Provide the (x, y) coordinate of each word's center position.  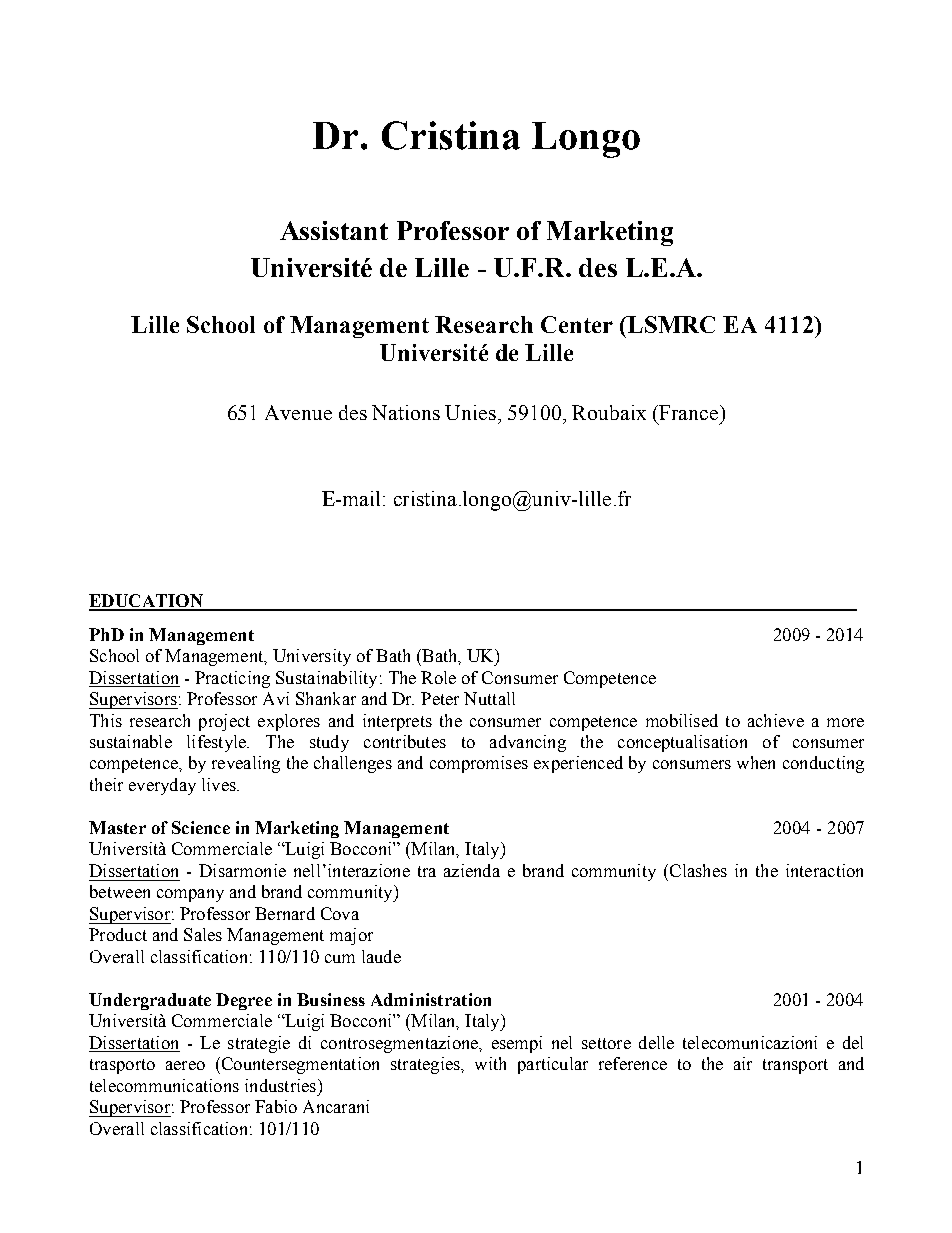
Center (577, 324)
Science (201, 827)
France (689, 412)
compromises (479, 764)
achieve (776, 720)
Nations (406, 412)
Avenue (298, 412)
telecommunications (164, 1085)
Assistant (334, 230)
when (756, 762)
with (490, 1063)
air (743, 1063)
